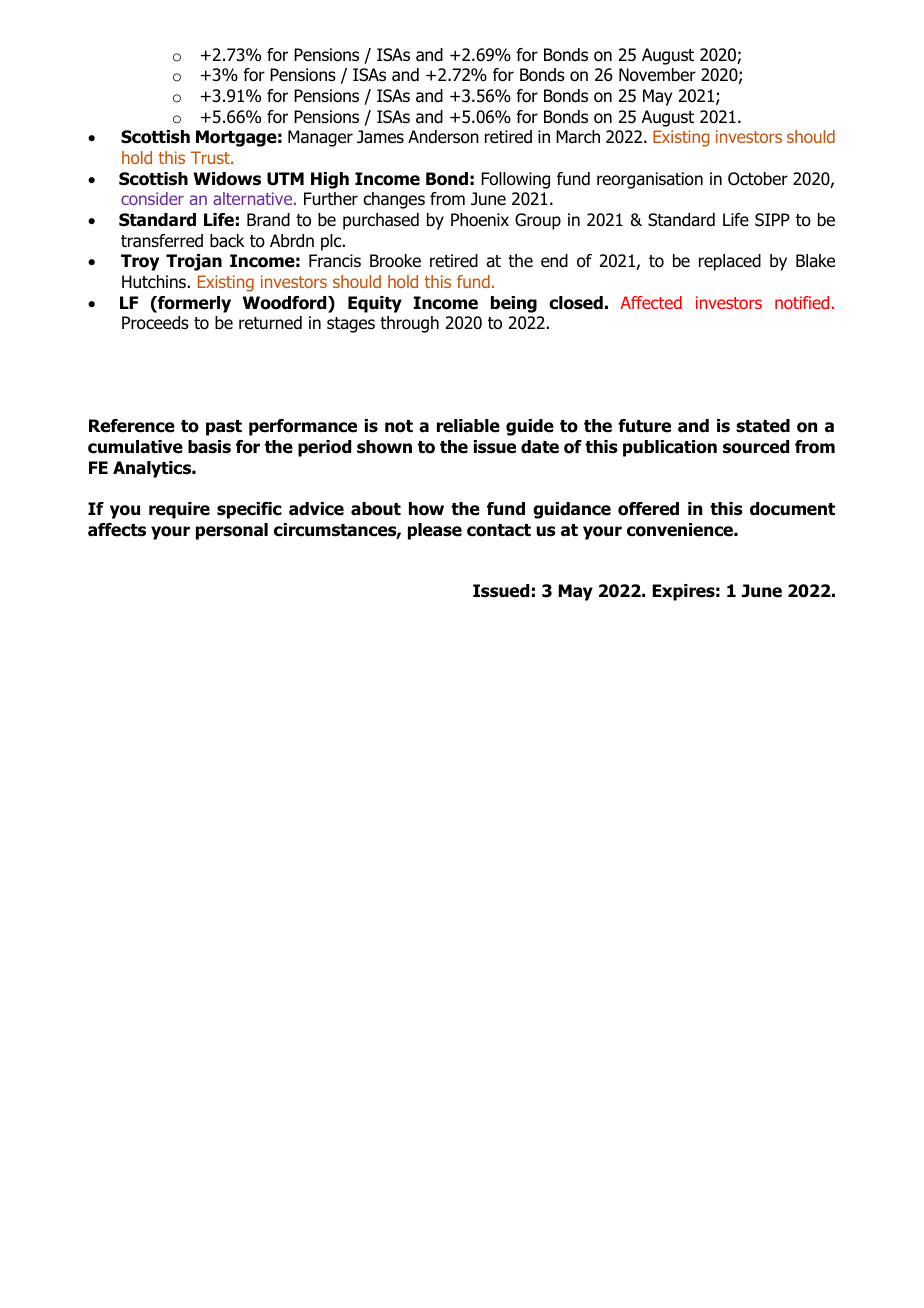 The image size is (924, 1308). Describe the element at coordinates (152, 198) in the document. I see `consider` at that location.
